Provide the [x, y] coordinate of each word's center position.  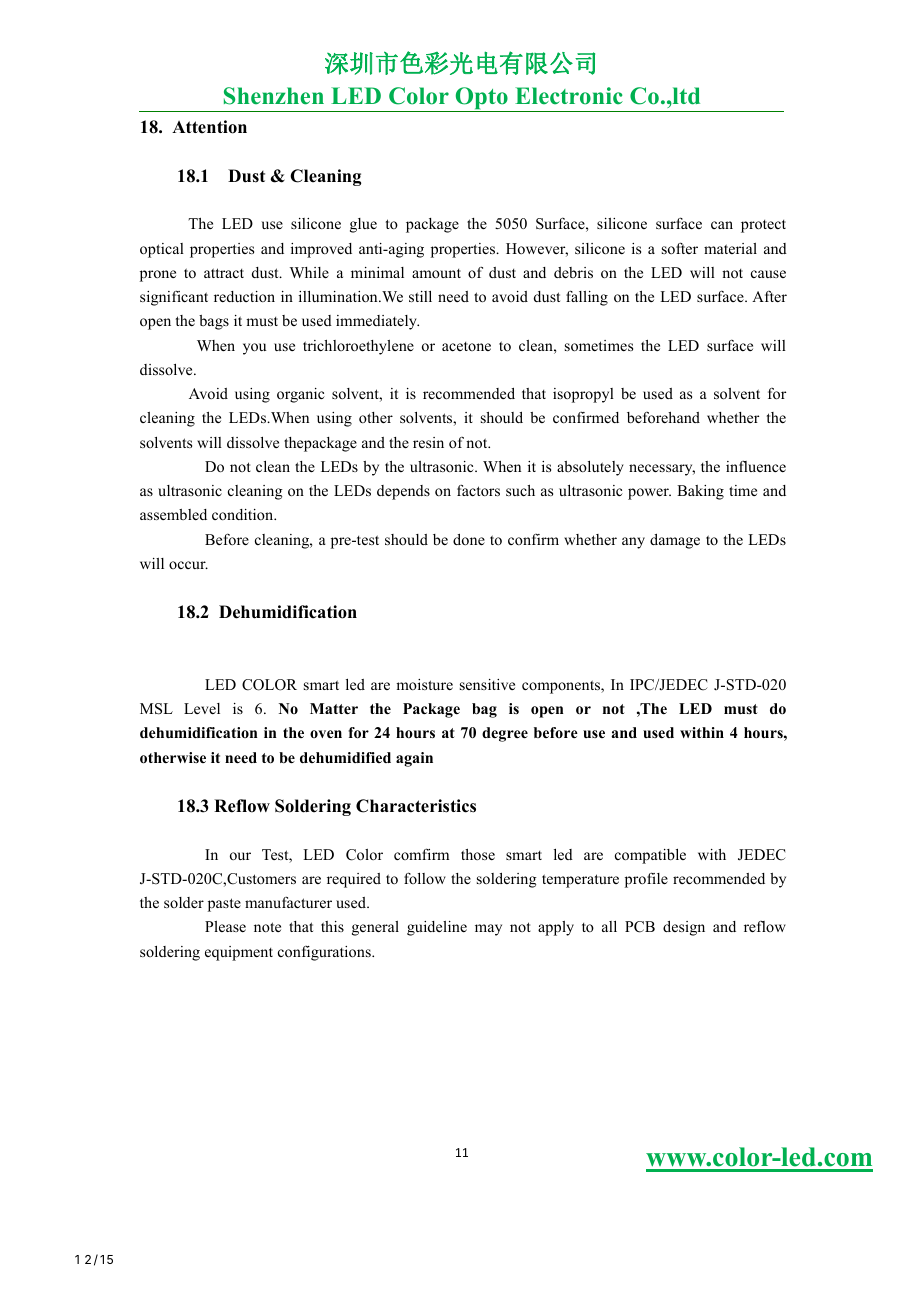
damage [675, 541]
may [488, 930]
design [684, 928]
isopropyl [583, 395]
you [254, 349]
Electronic [569, 96]
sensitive [487, 684]
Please [225, 926]
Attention [209, 127]
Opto [481, 99]
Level [202, 708]
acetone [466, 346]
